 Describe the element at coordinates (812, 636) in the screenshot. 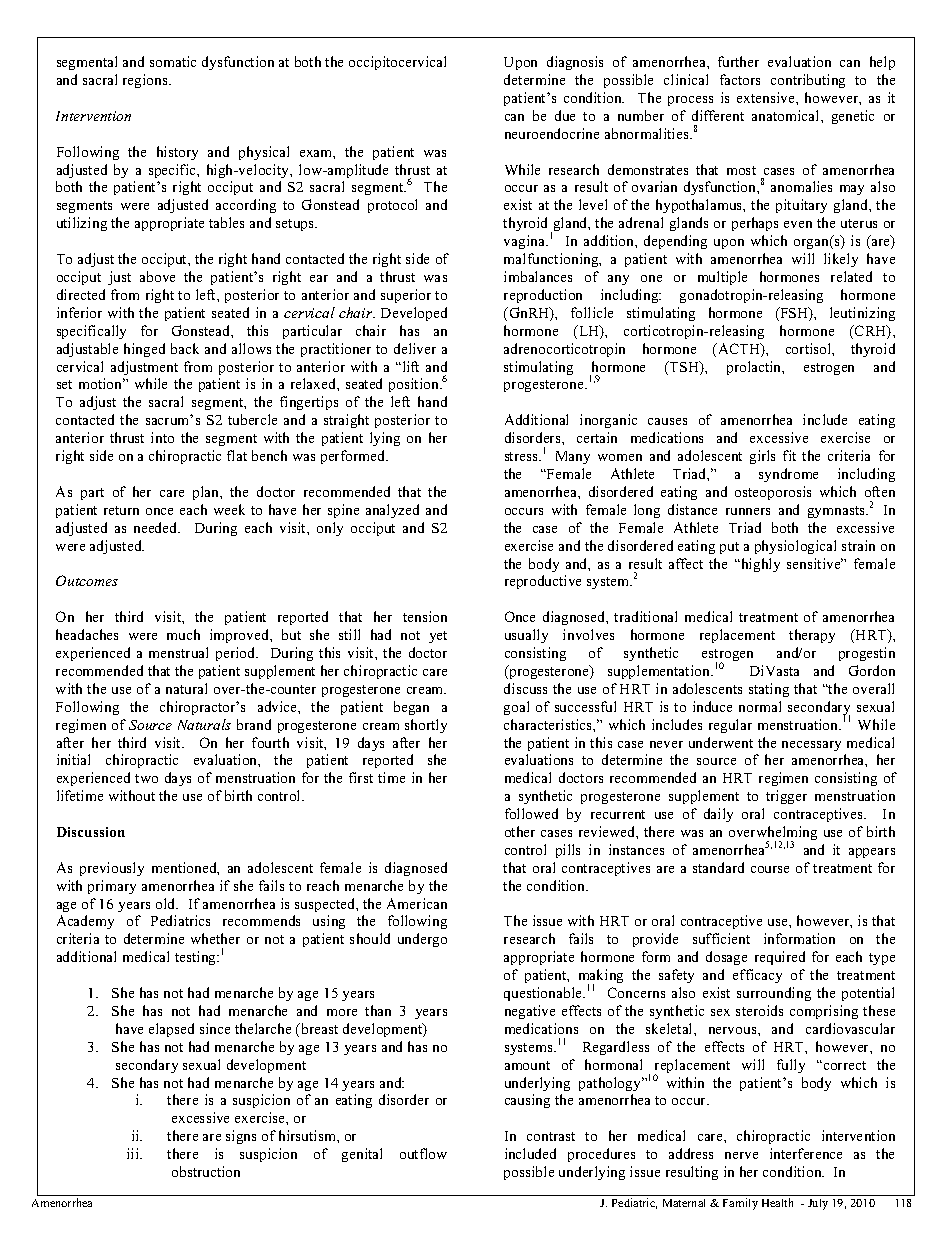

I see `therapy` at that location.
